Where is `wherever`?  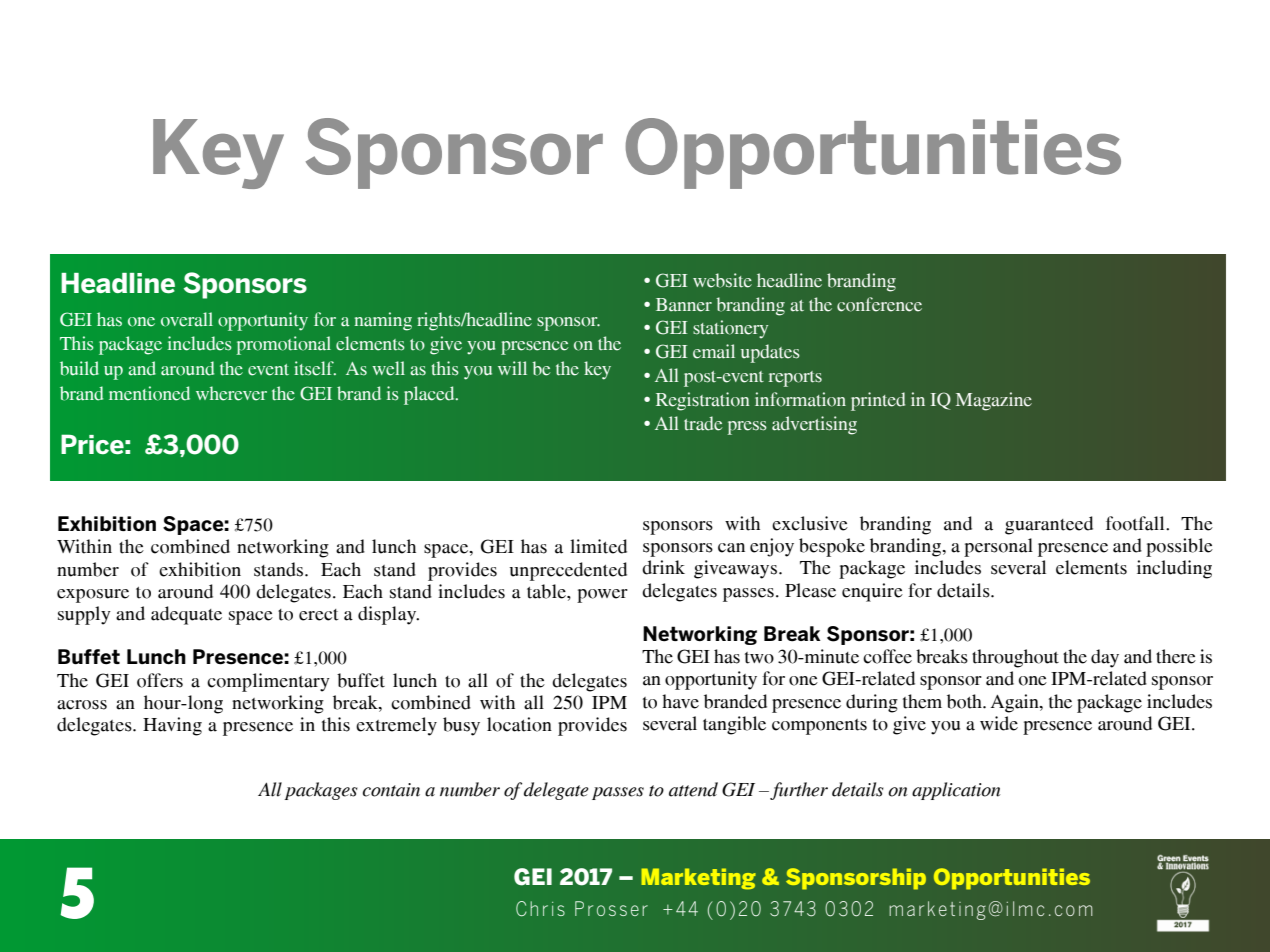
wherever is located at coordinates (231, 393).
